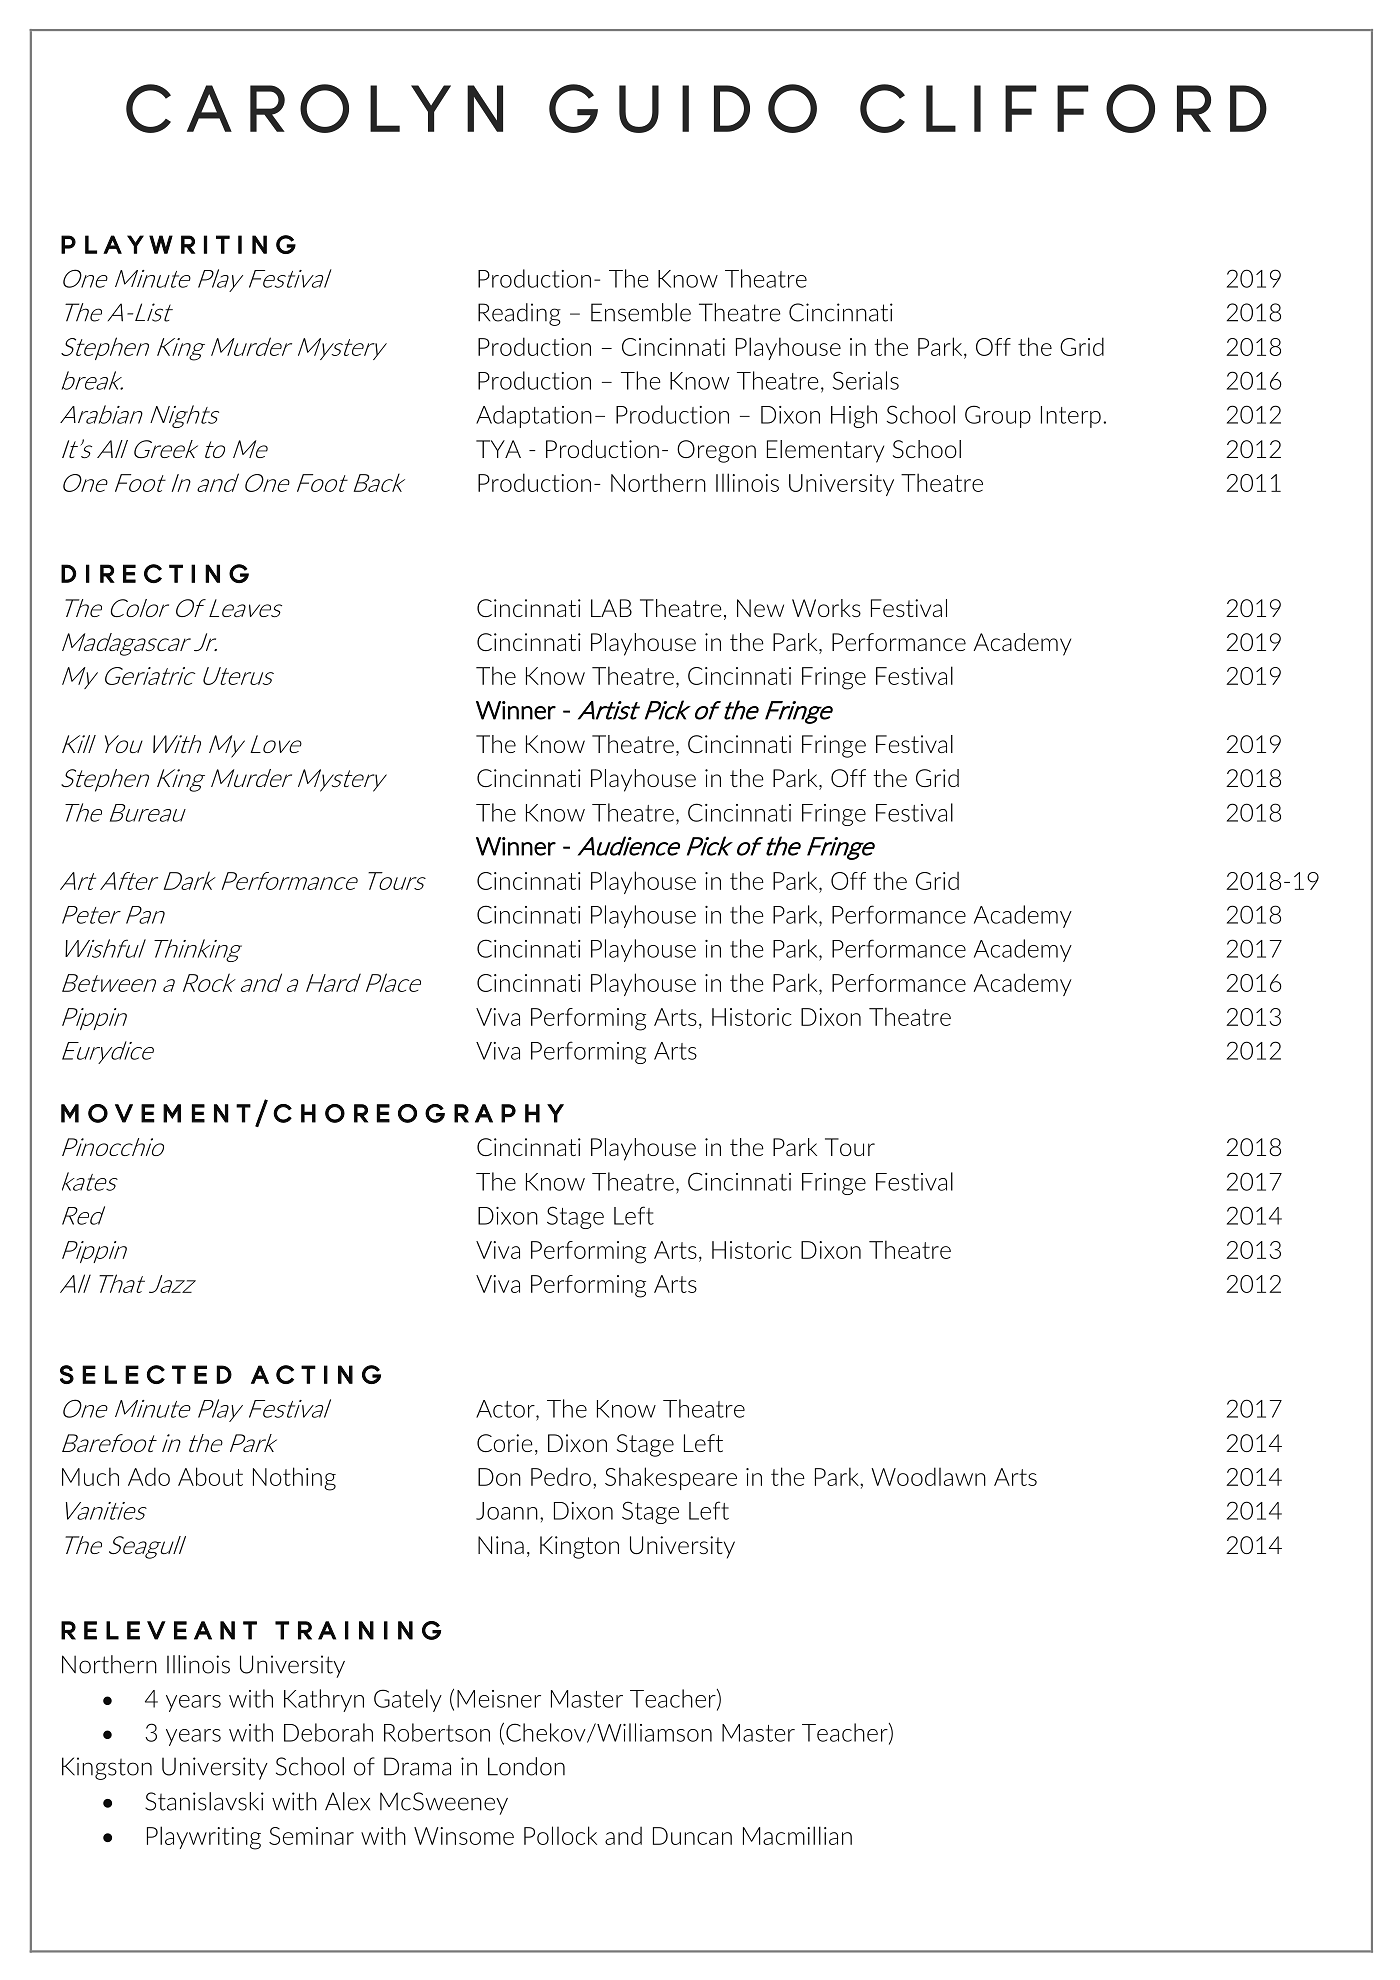 This screenshot has height=1980, width=1400. Describe the element at coordinates (692, 1836) in the screenshot. I see `Duncan` at that location.
